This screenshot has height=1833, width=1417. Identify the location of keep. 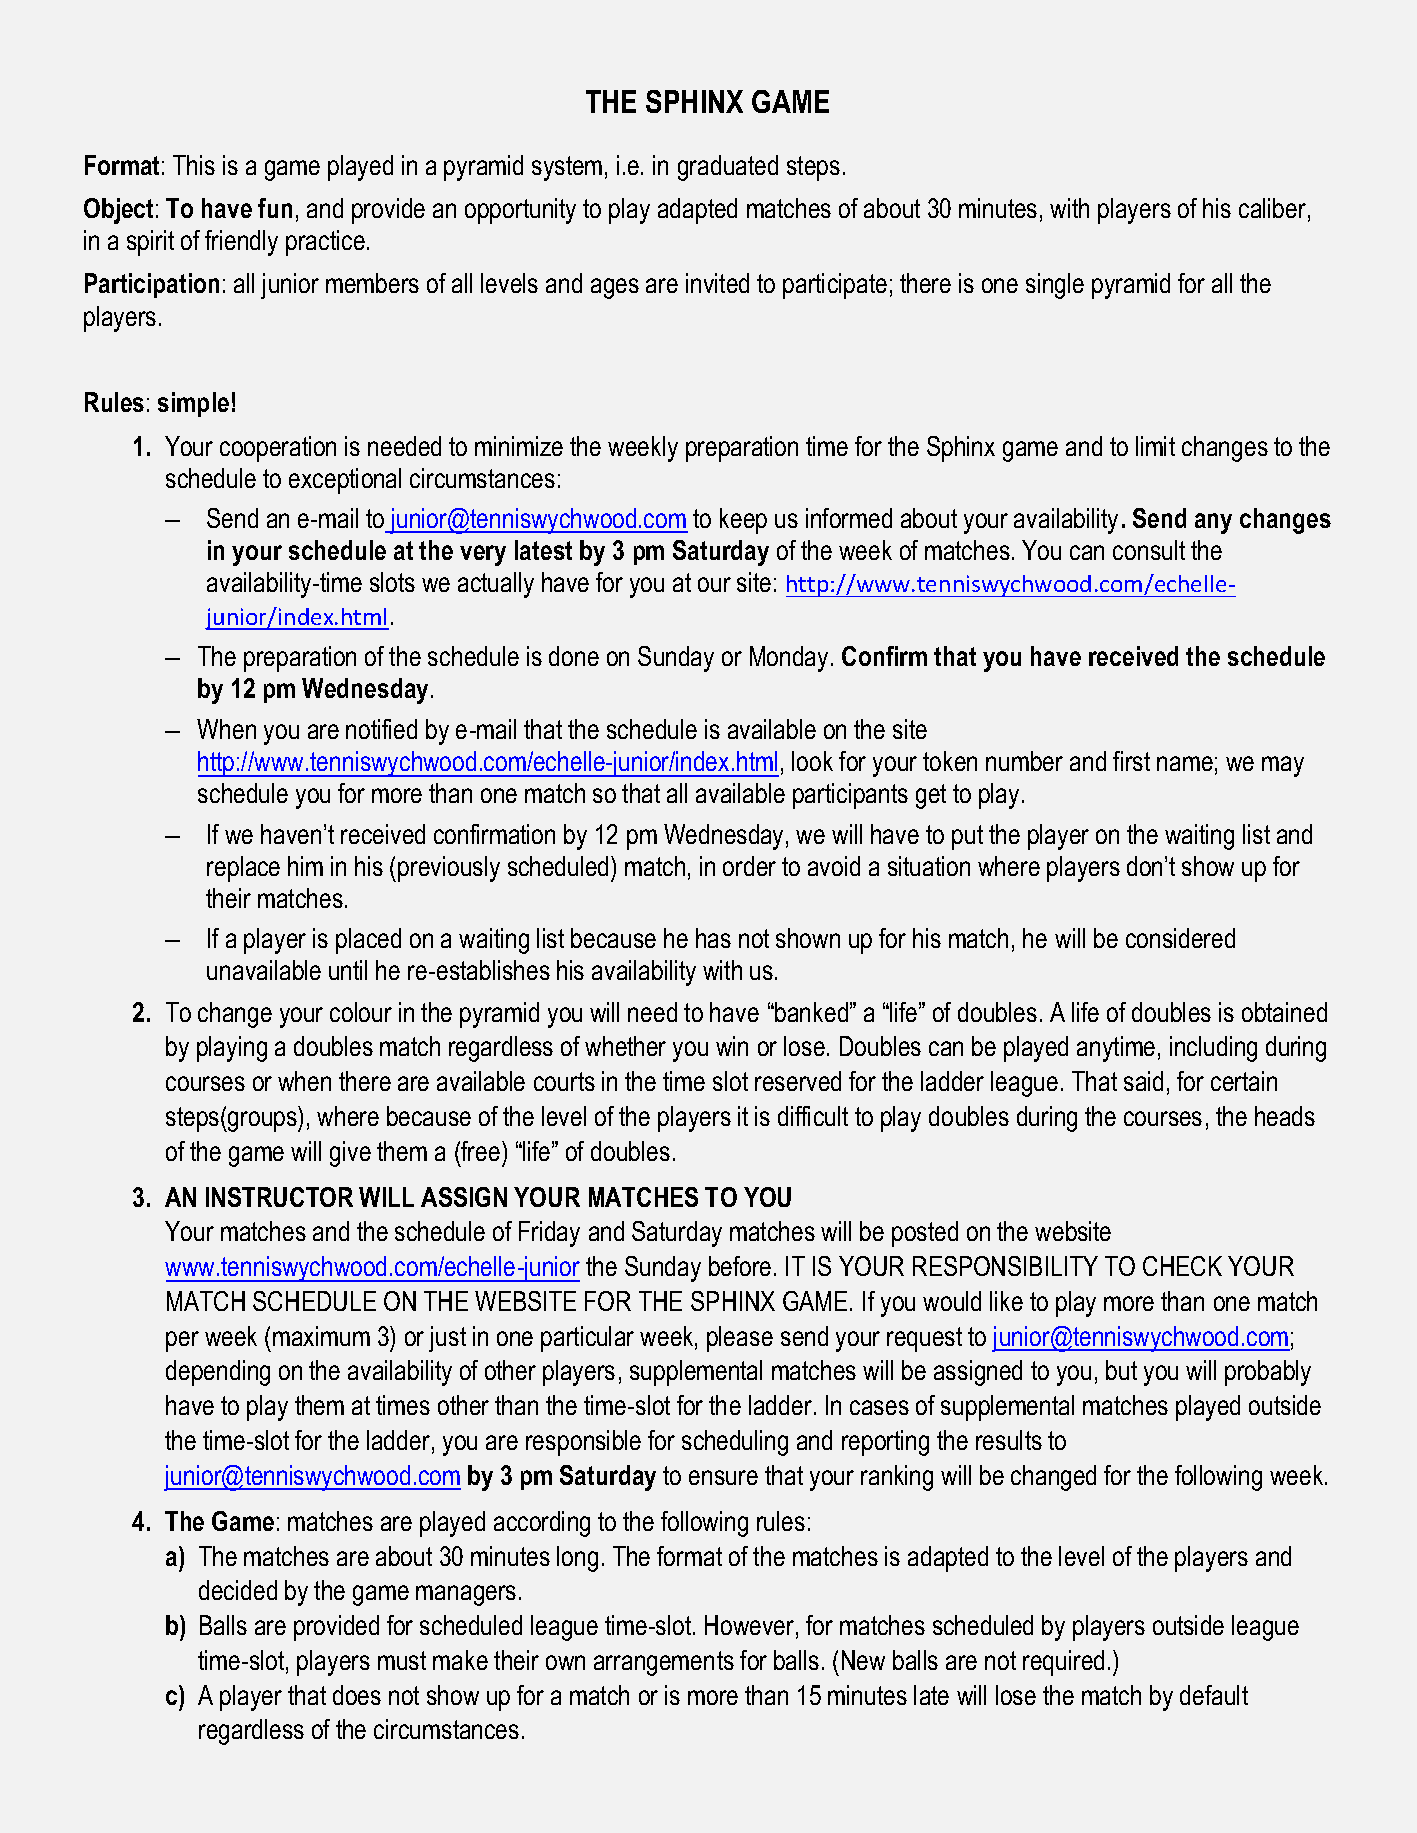
(743, 521).
